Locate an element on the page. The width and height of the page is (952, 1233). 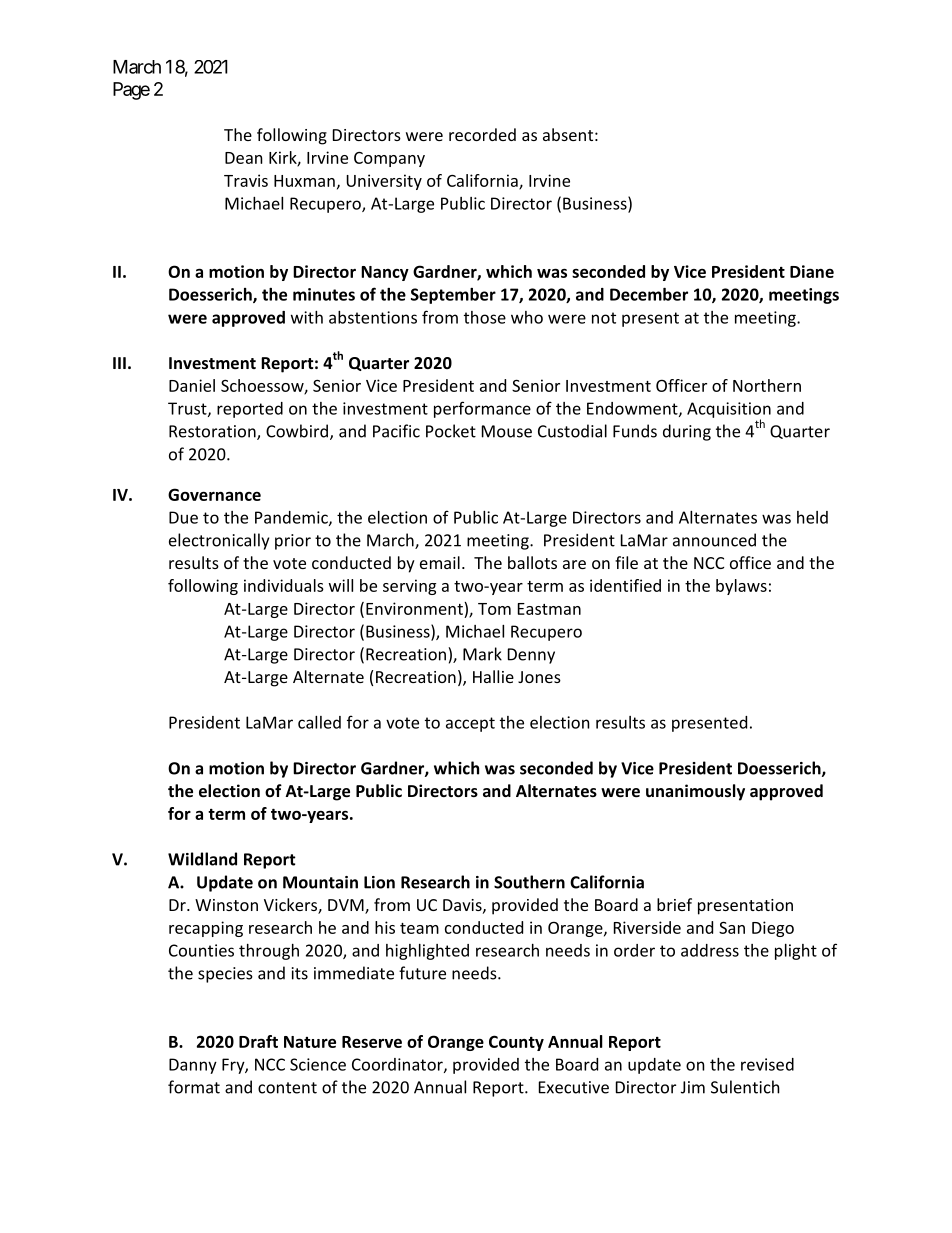
Tom is located at coordinates (494, 609).
